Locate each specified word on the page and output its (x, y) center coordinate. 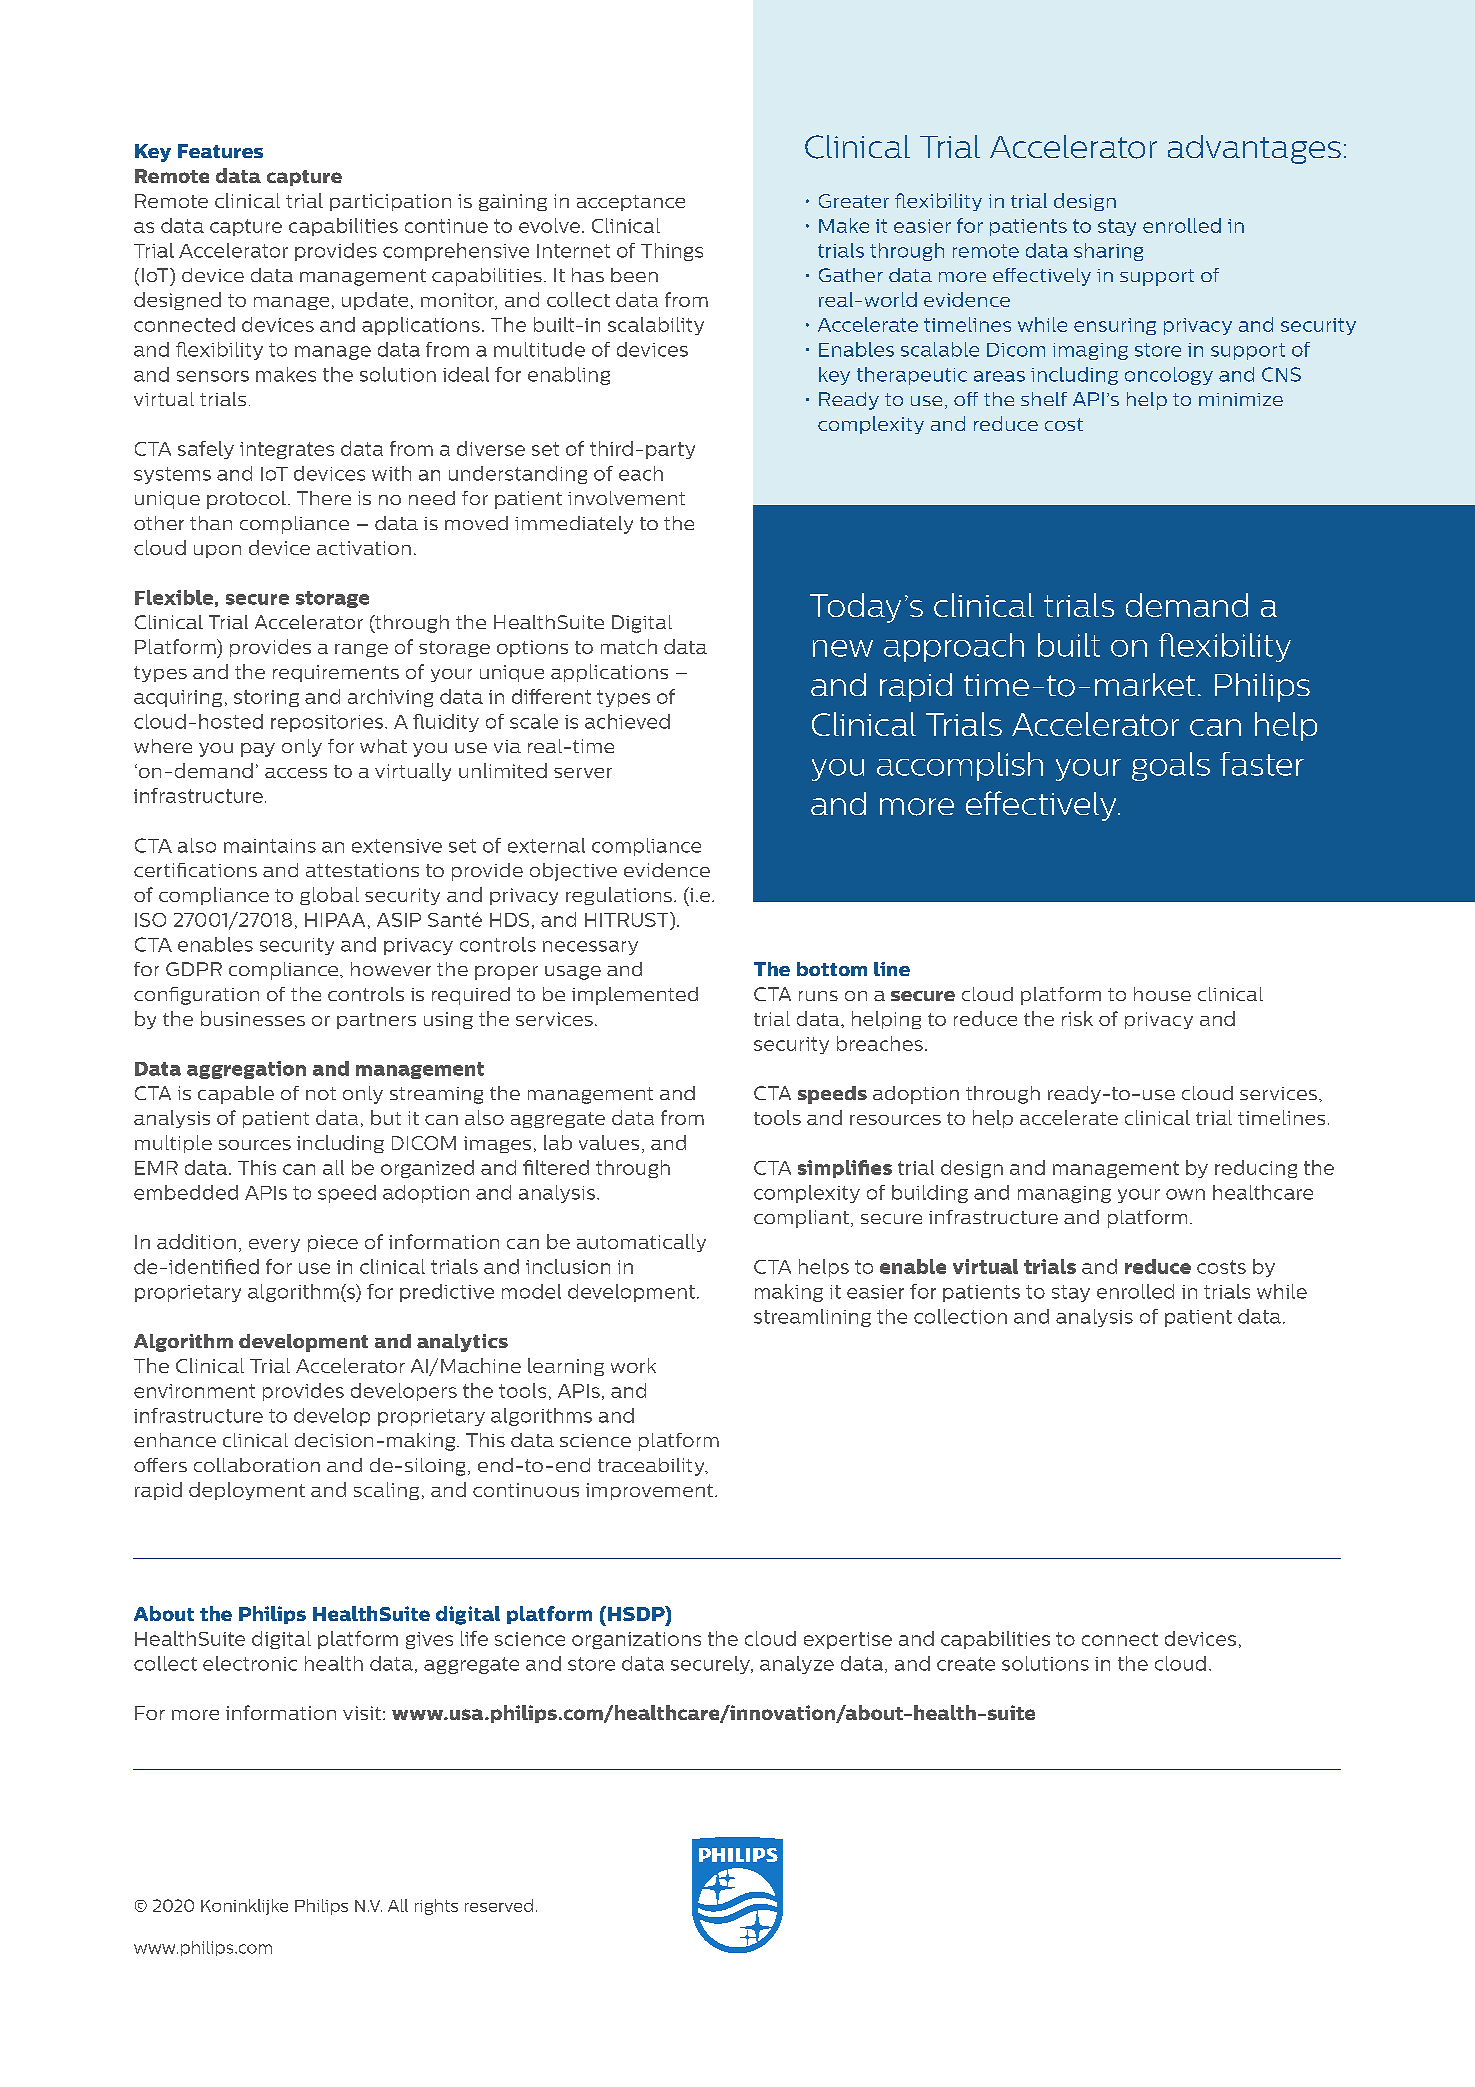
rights (436, 1907)
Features (220, 151)
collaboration (257, 1465)
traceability (652, 1467)
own (1185, 1194)
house (1162, 994)
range (361, 650)
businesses (253, 1018)
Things (672, 252)
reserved (499, 1905)
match (629, 646)
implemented (635, 996)
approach (954, 647)
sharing (1108, 252)
